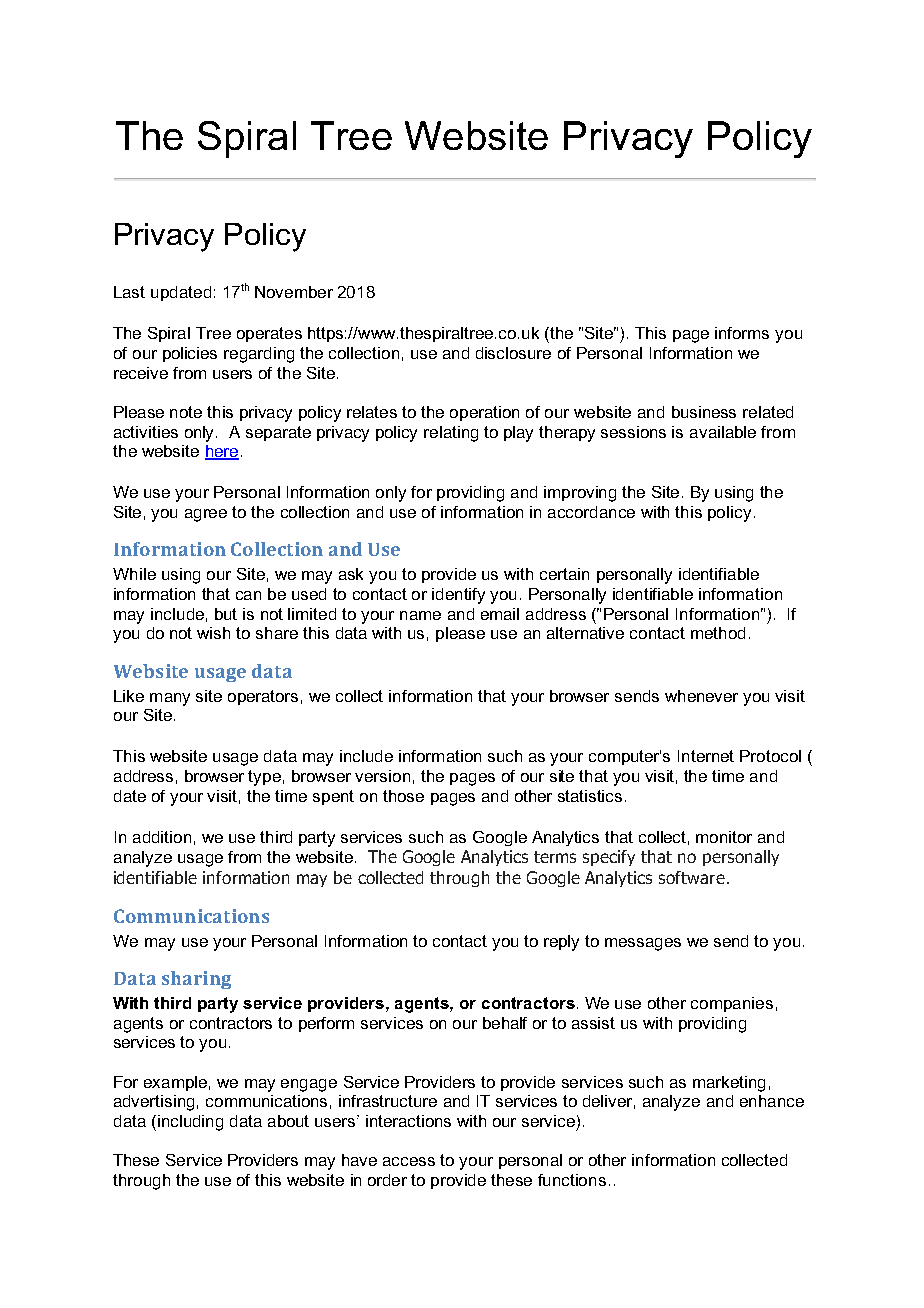 The image size is (924, 1308). I want to click on many, so click(170, 699).
